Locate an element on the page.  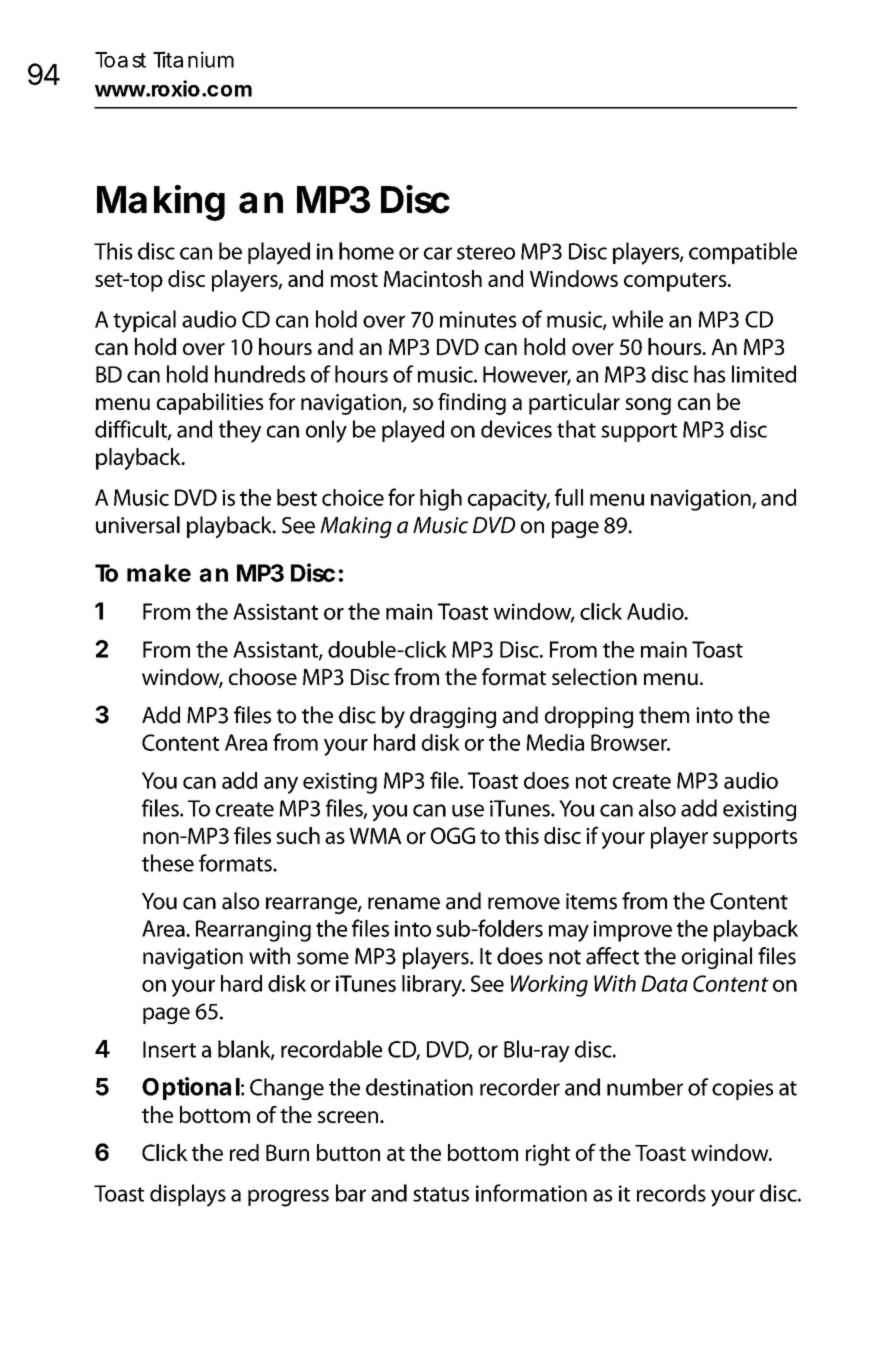
compatible is located at coordinates (743, 253).
